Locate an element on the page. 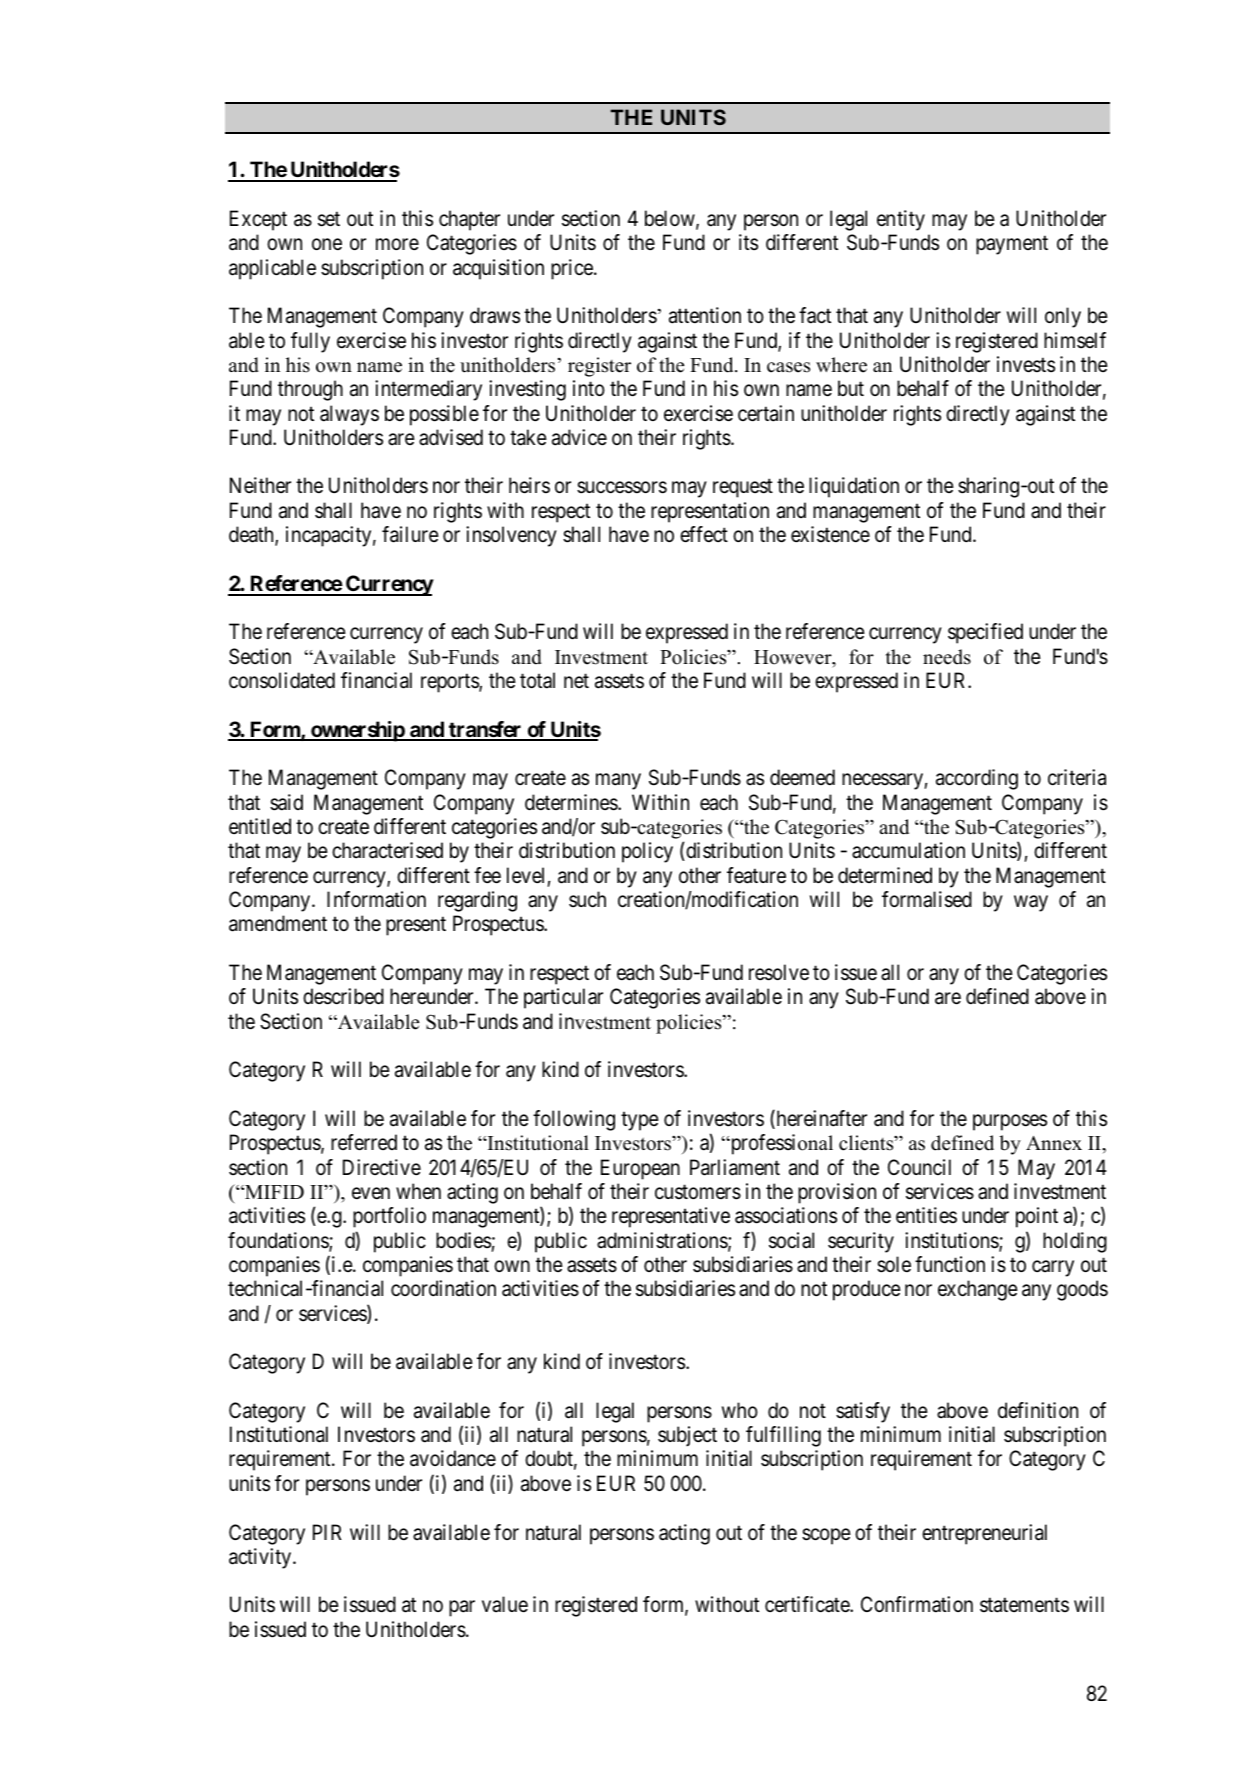  customers is located at coordinates (698, 1192).
